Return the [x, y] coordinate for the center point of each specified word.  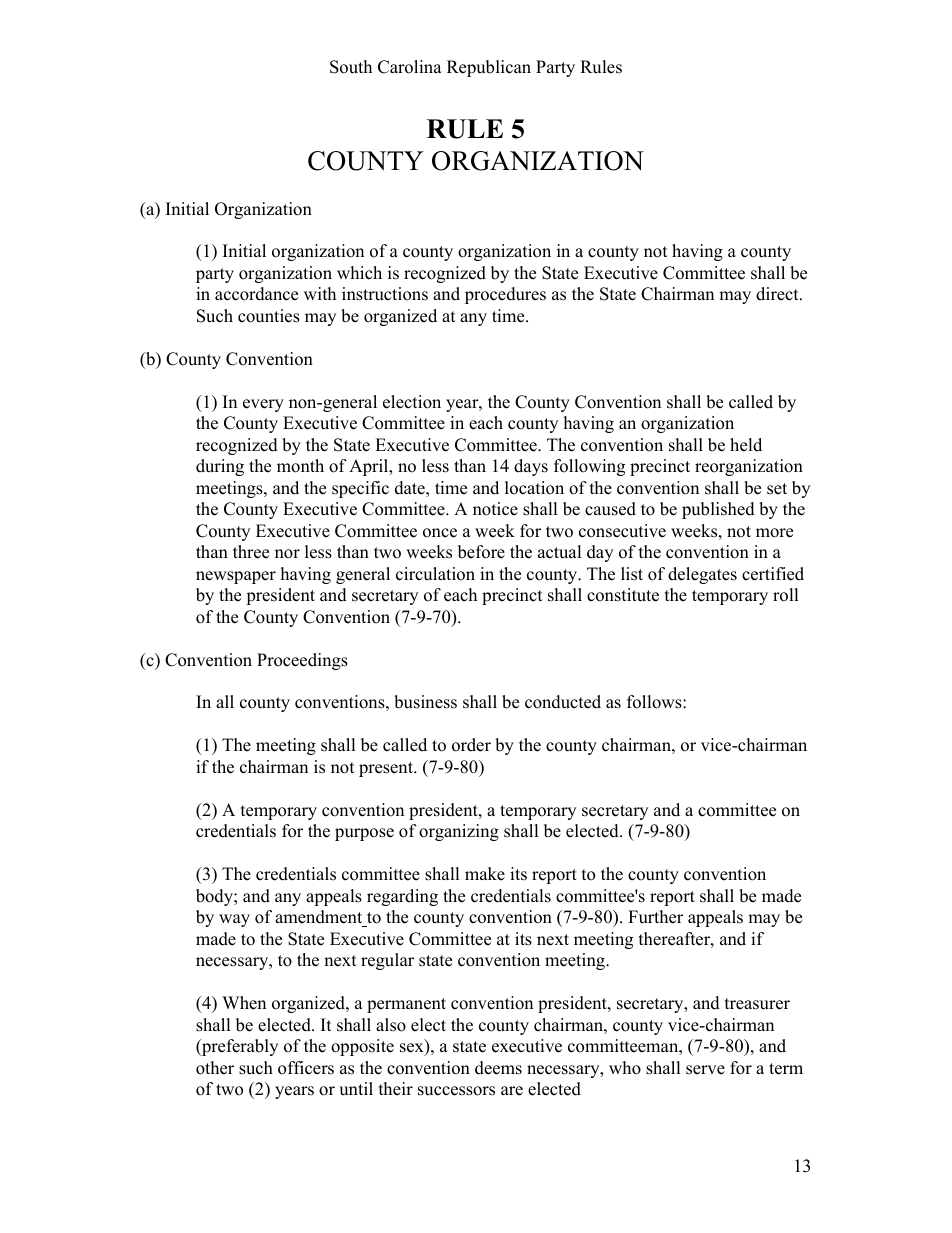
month [300, 466]
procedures [505, 295]
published [718, 510]
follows [655, 702]
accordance [256, 294]
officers [306, 1068]
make [485, 874]
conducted [563, 702]
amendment [320, 918]
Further [655, 917]
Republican [489, 68]
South [351, 67]
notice [495, 509]
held [746, 445]
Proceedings [302, 661]
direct [778, 294]
